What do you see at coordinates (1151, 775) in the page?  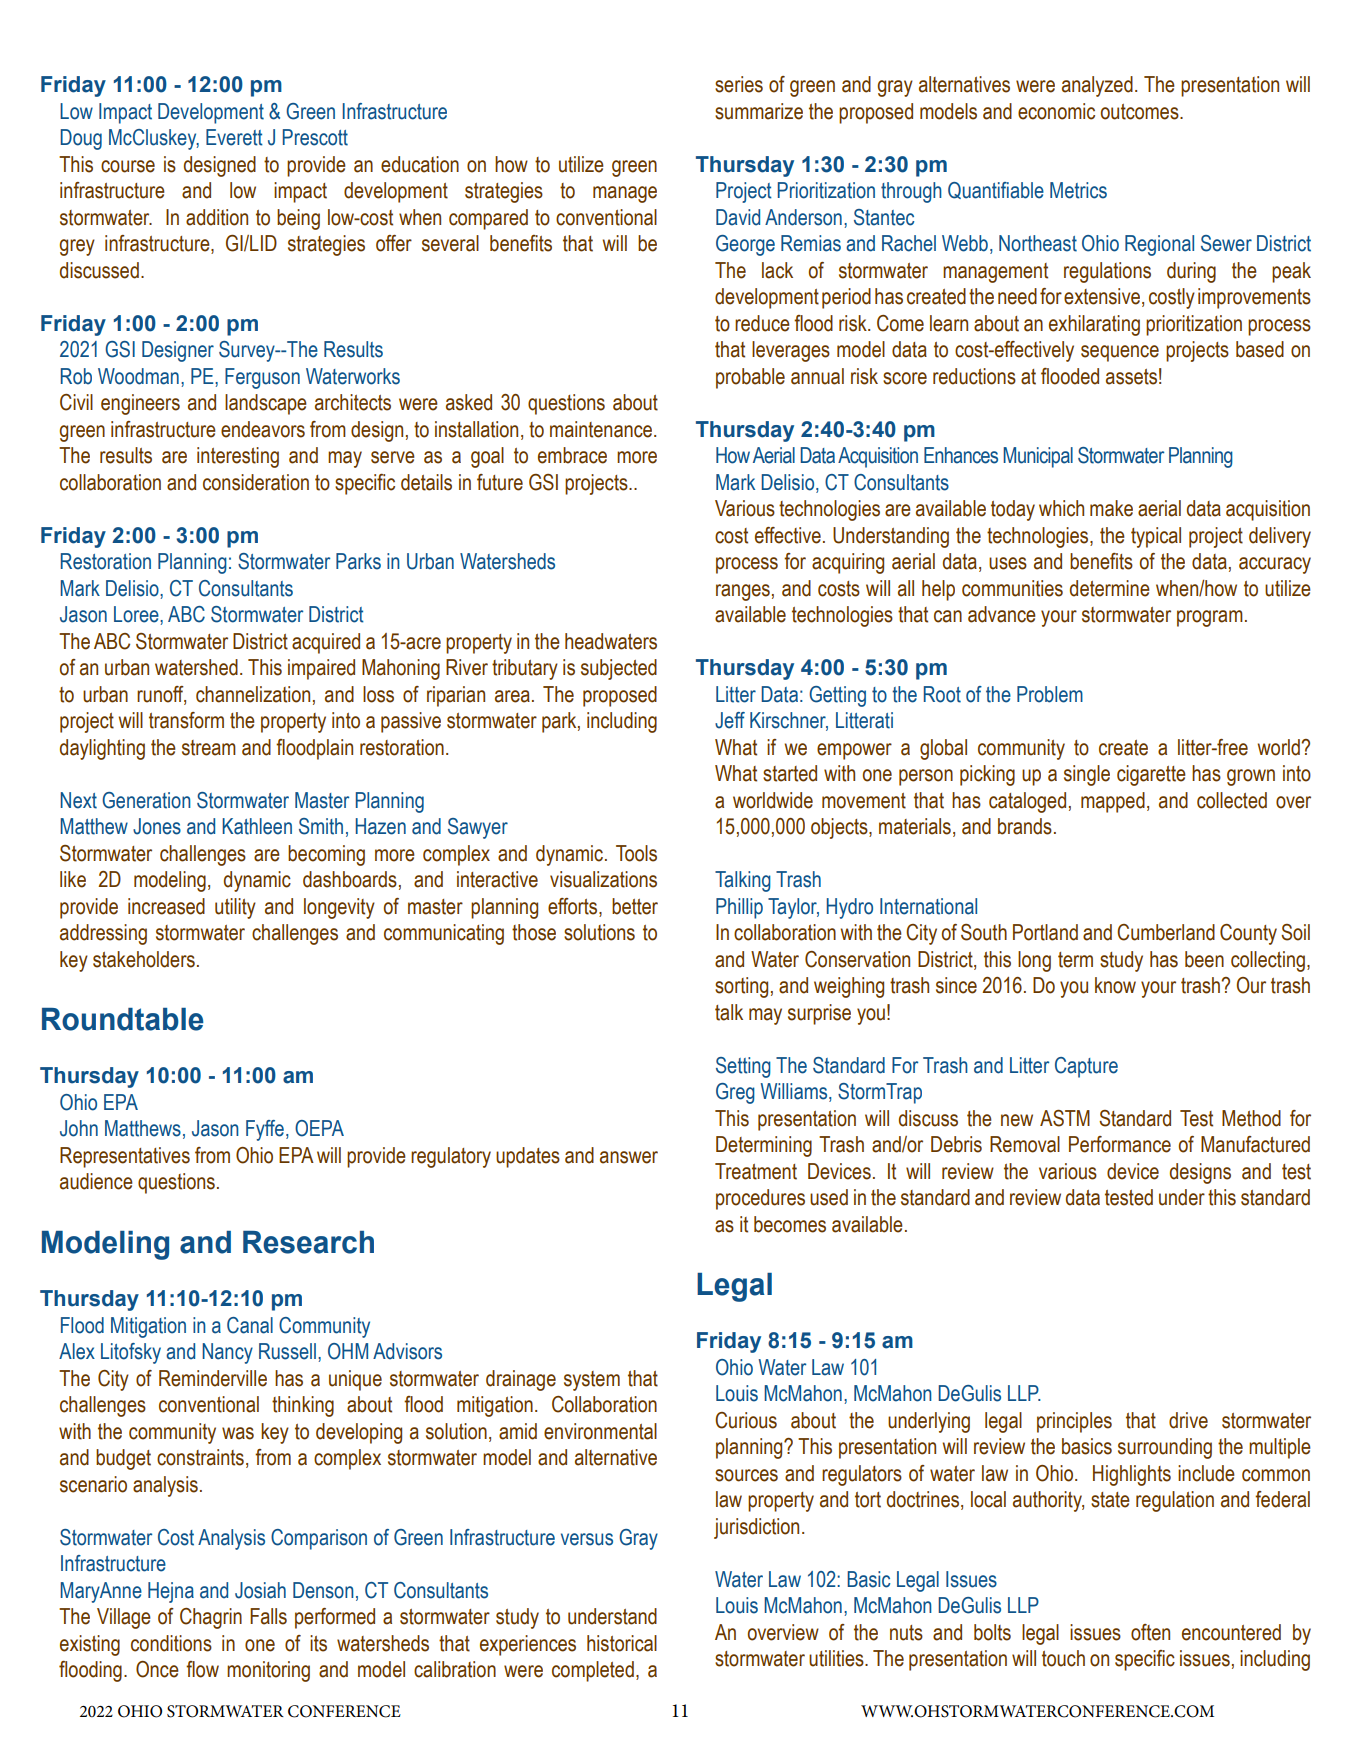 I see `cigarette` at bounding box center [1151, 775].
